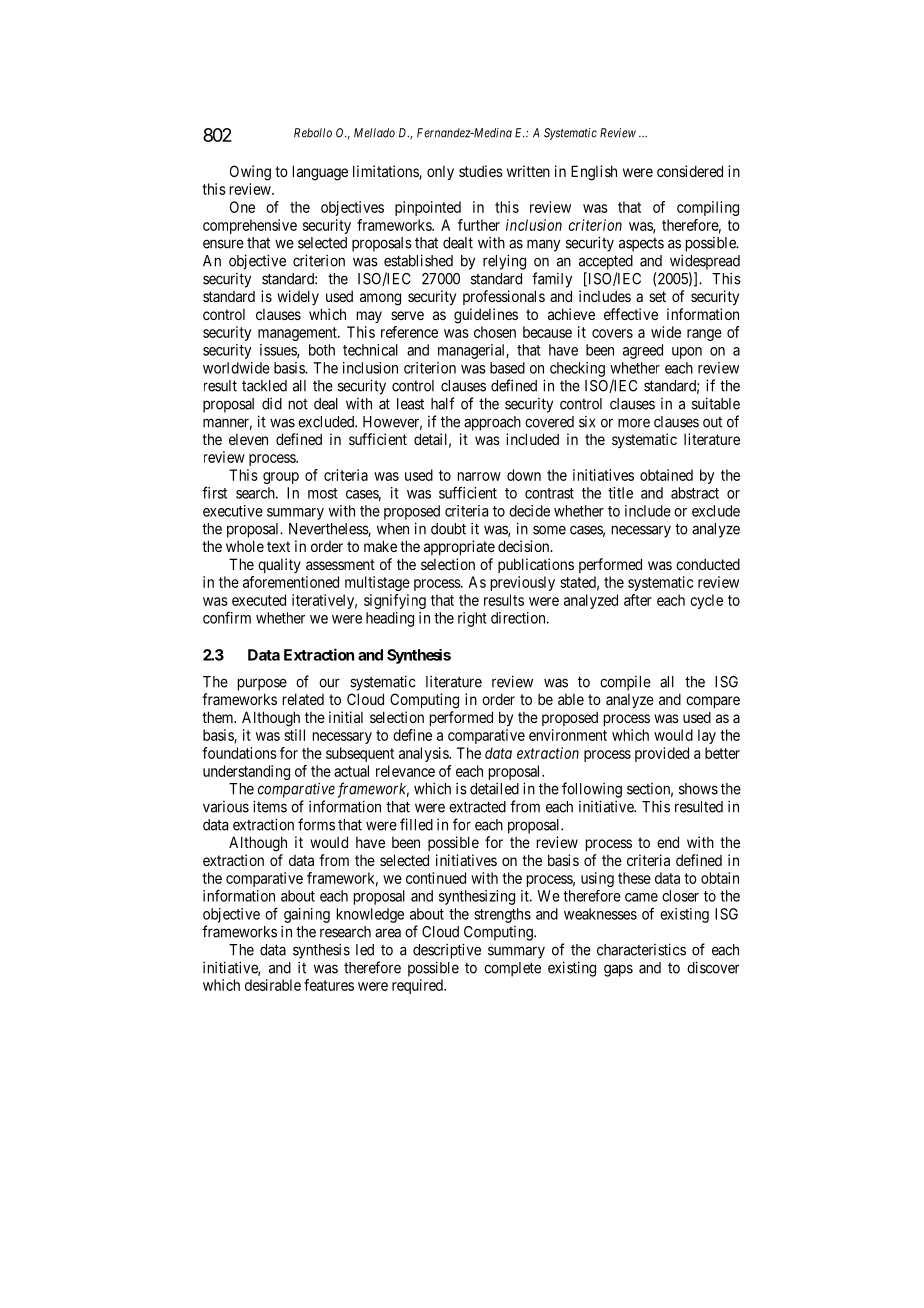  What do you see at coordinates (246, 772) in the screenshot?
I see `understanding` at bounding box center [246, 772].
